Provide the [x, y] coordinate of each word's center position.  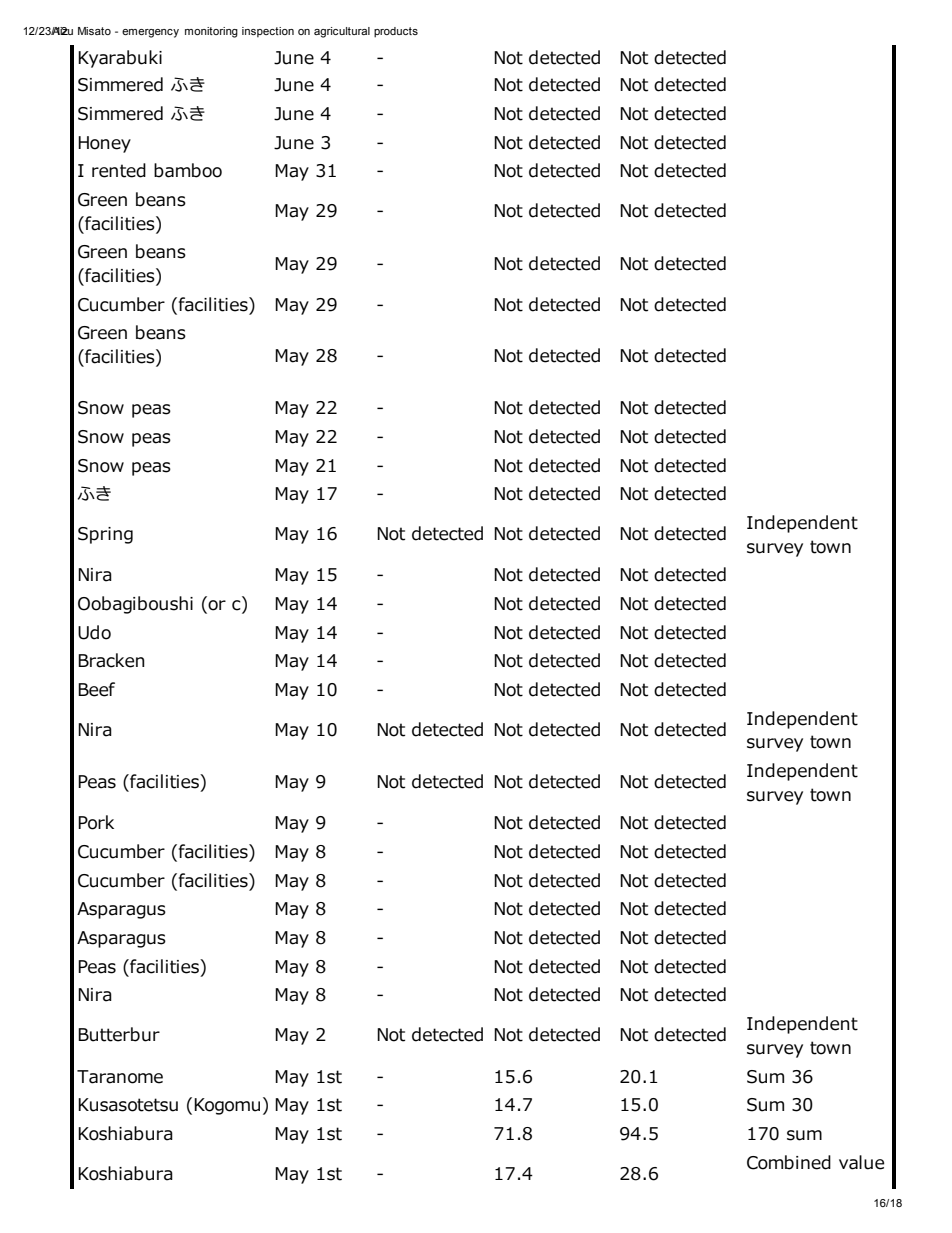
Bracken [111, 660]
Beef [96, 689]
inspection [268, 32]
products [396, 32]
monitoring [211, 32]
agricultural [342, 32]
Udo [94, 632]
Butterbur [119, 1034]
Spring [105, 535]
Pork [96, 822]
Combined [789, 1162]
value [861, 1162]
